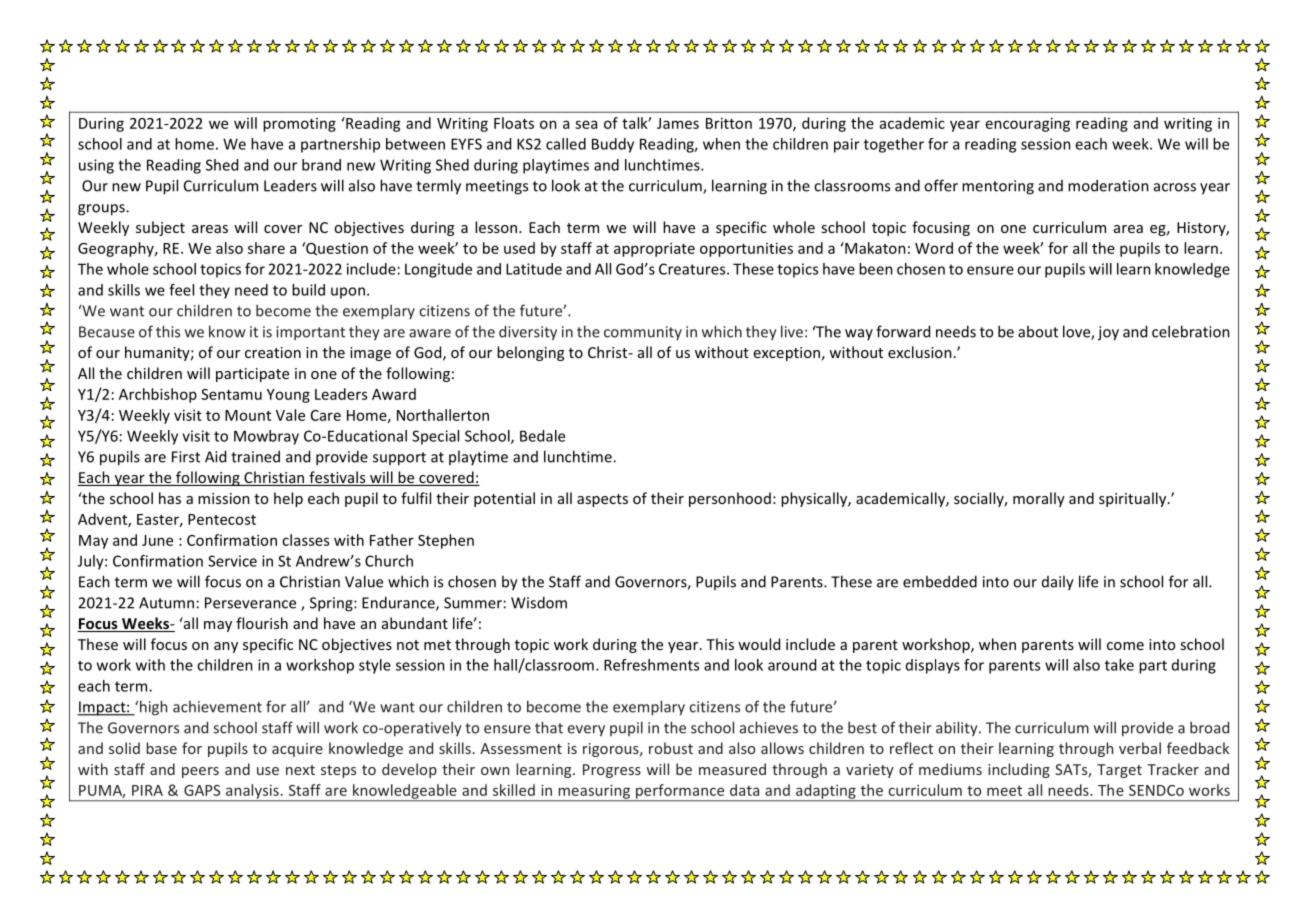  I want to click on encouraging, so click(1028, 124).
